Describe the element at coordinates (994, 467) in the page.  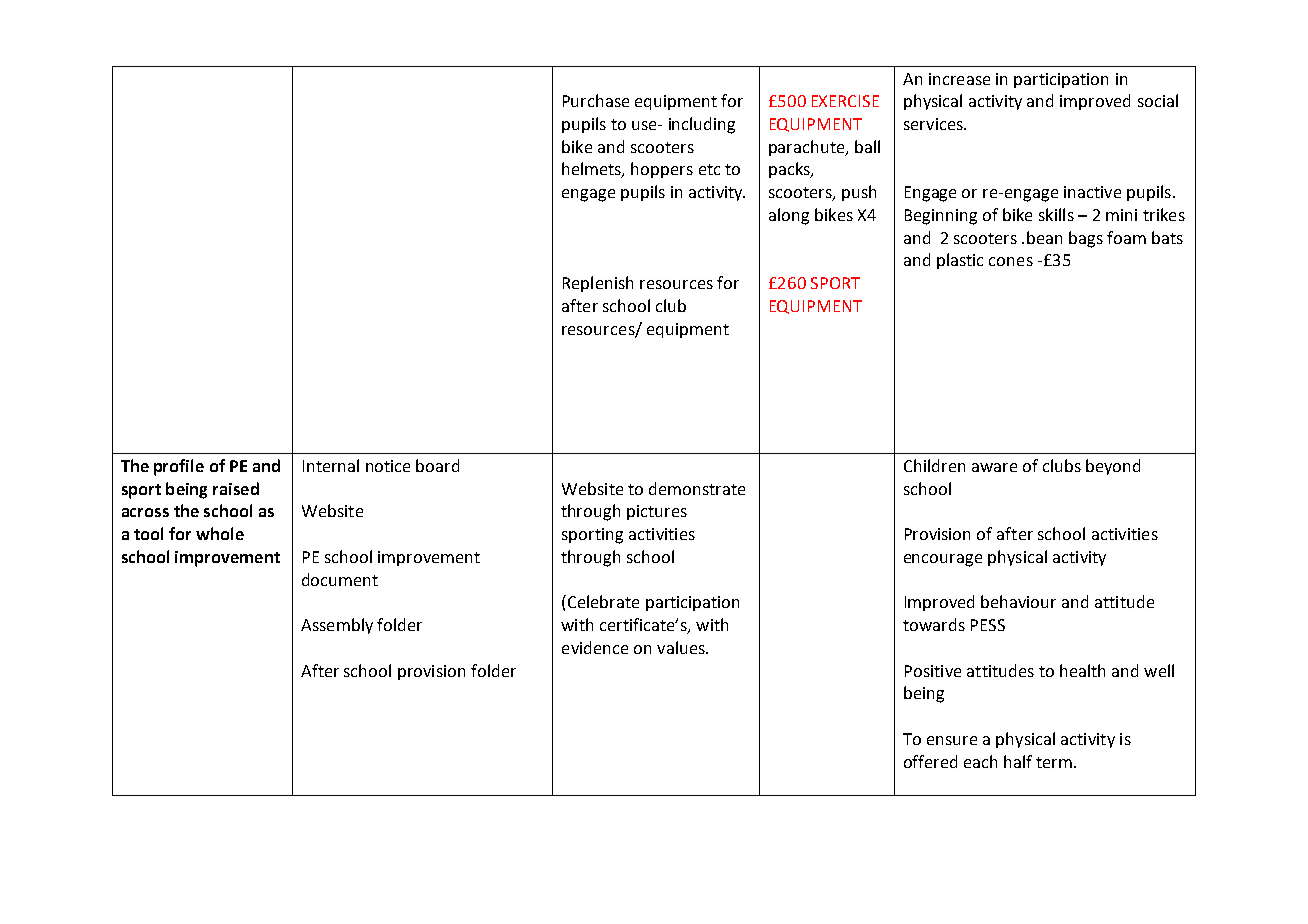
I see `aware` at that location.
